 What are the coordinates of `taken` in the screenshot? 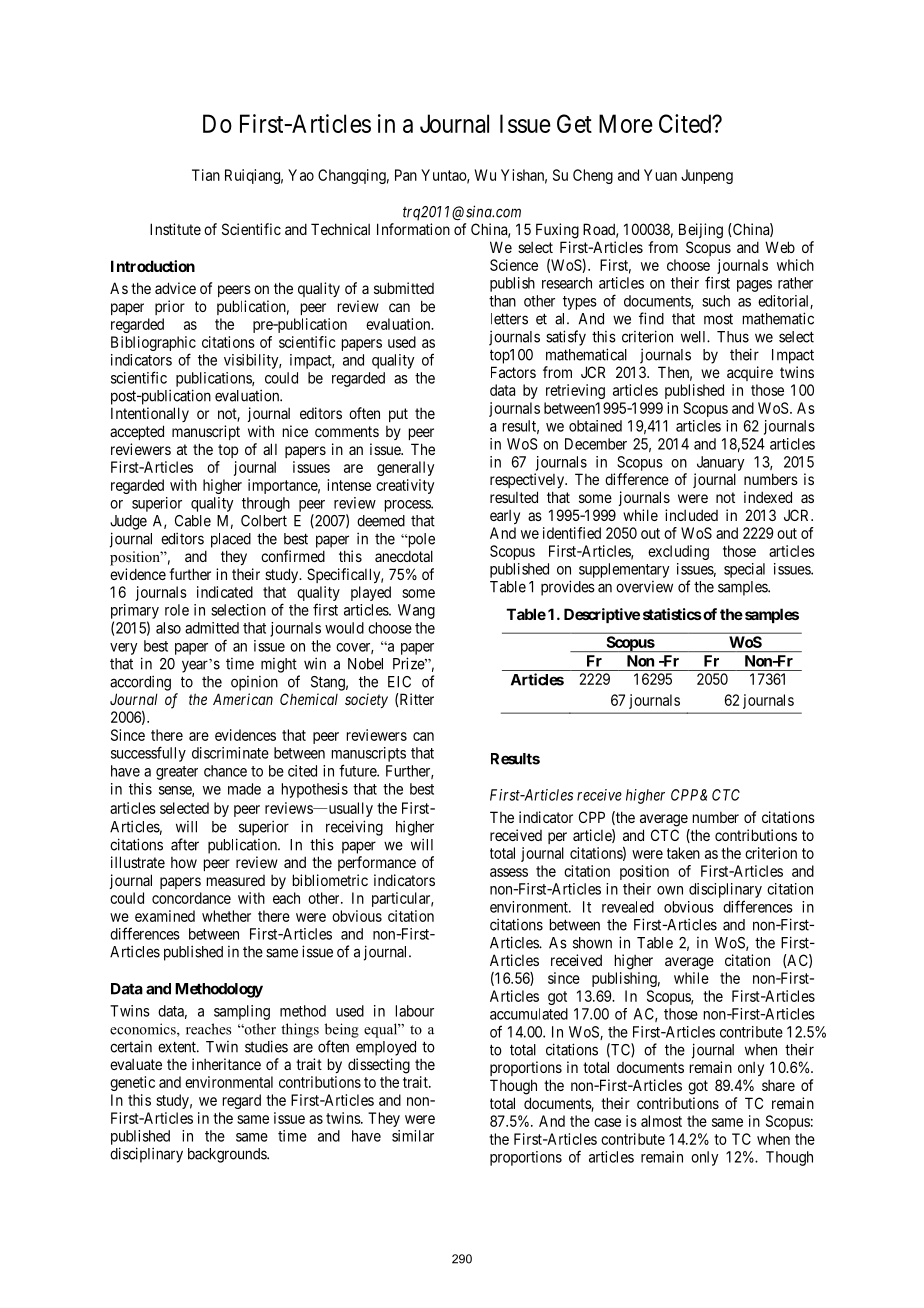 It's located at (683, 853).
